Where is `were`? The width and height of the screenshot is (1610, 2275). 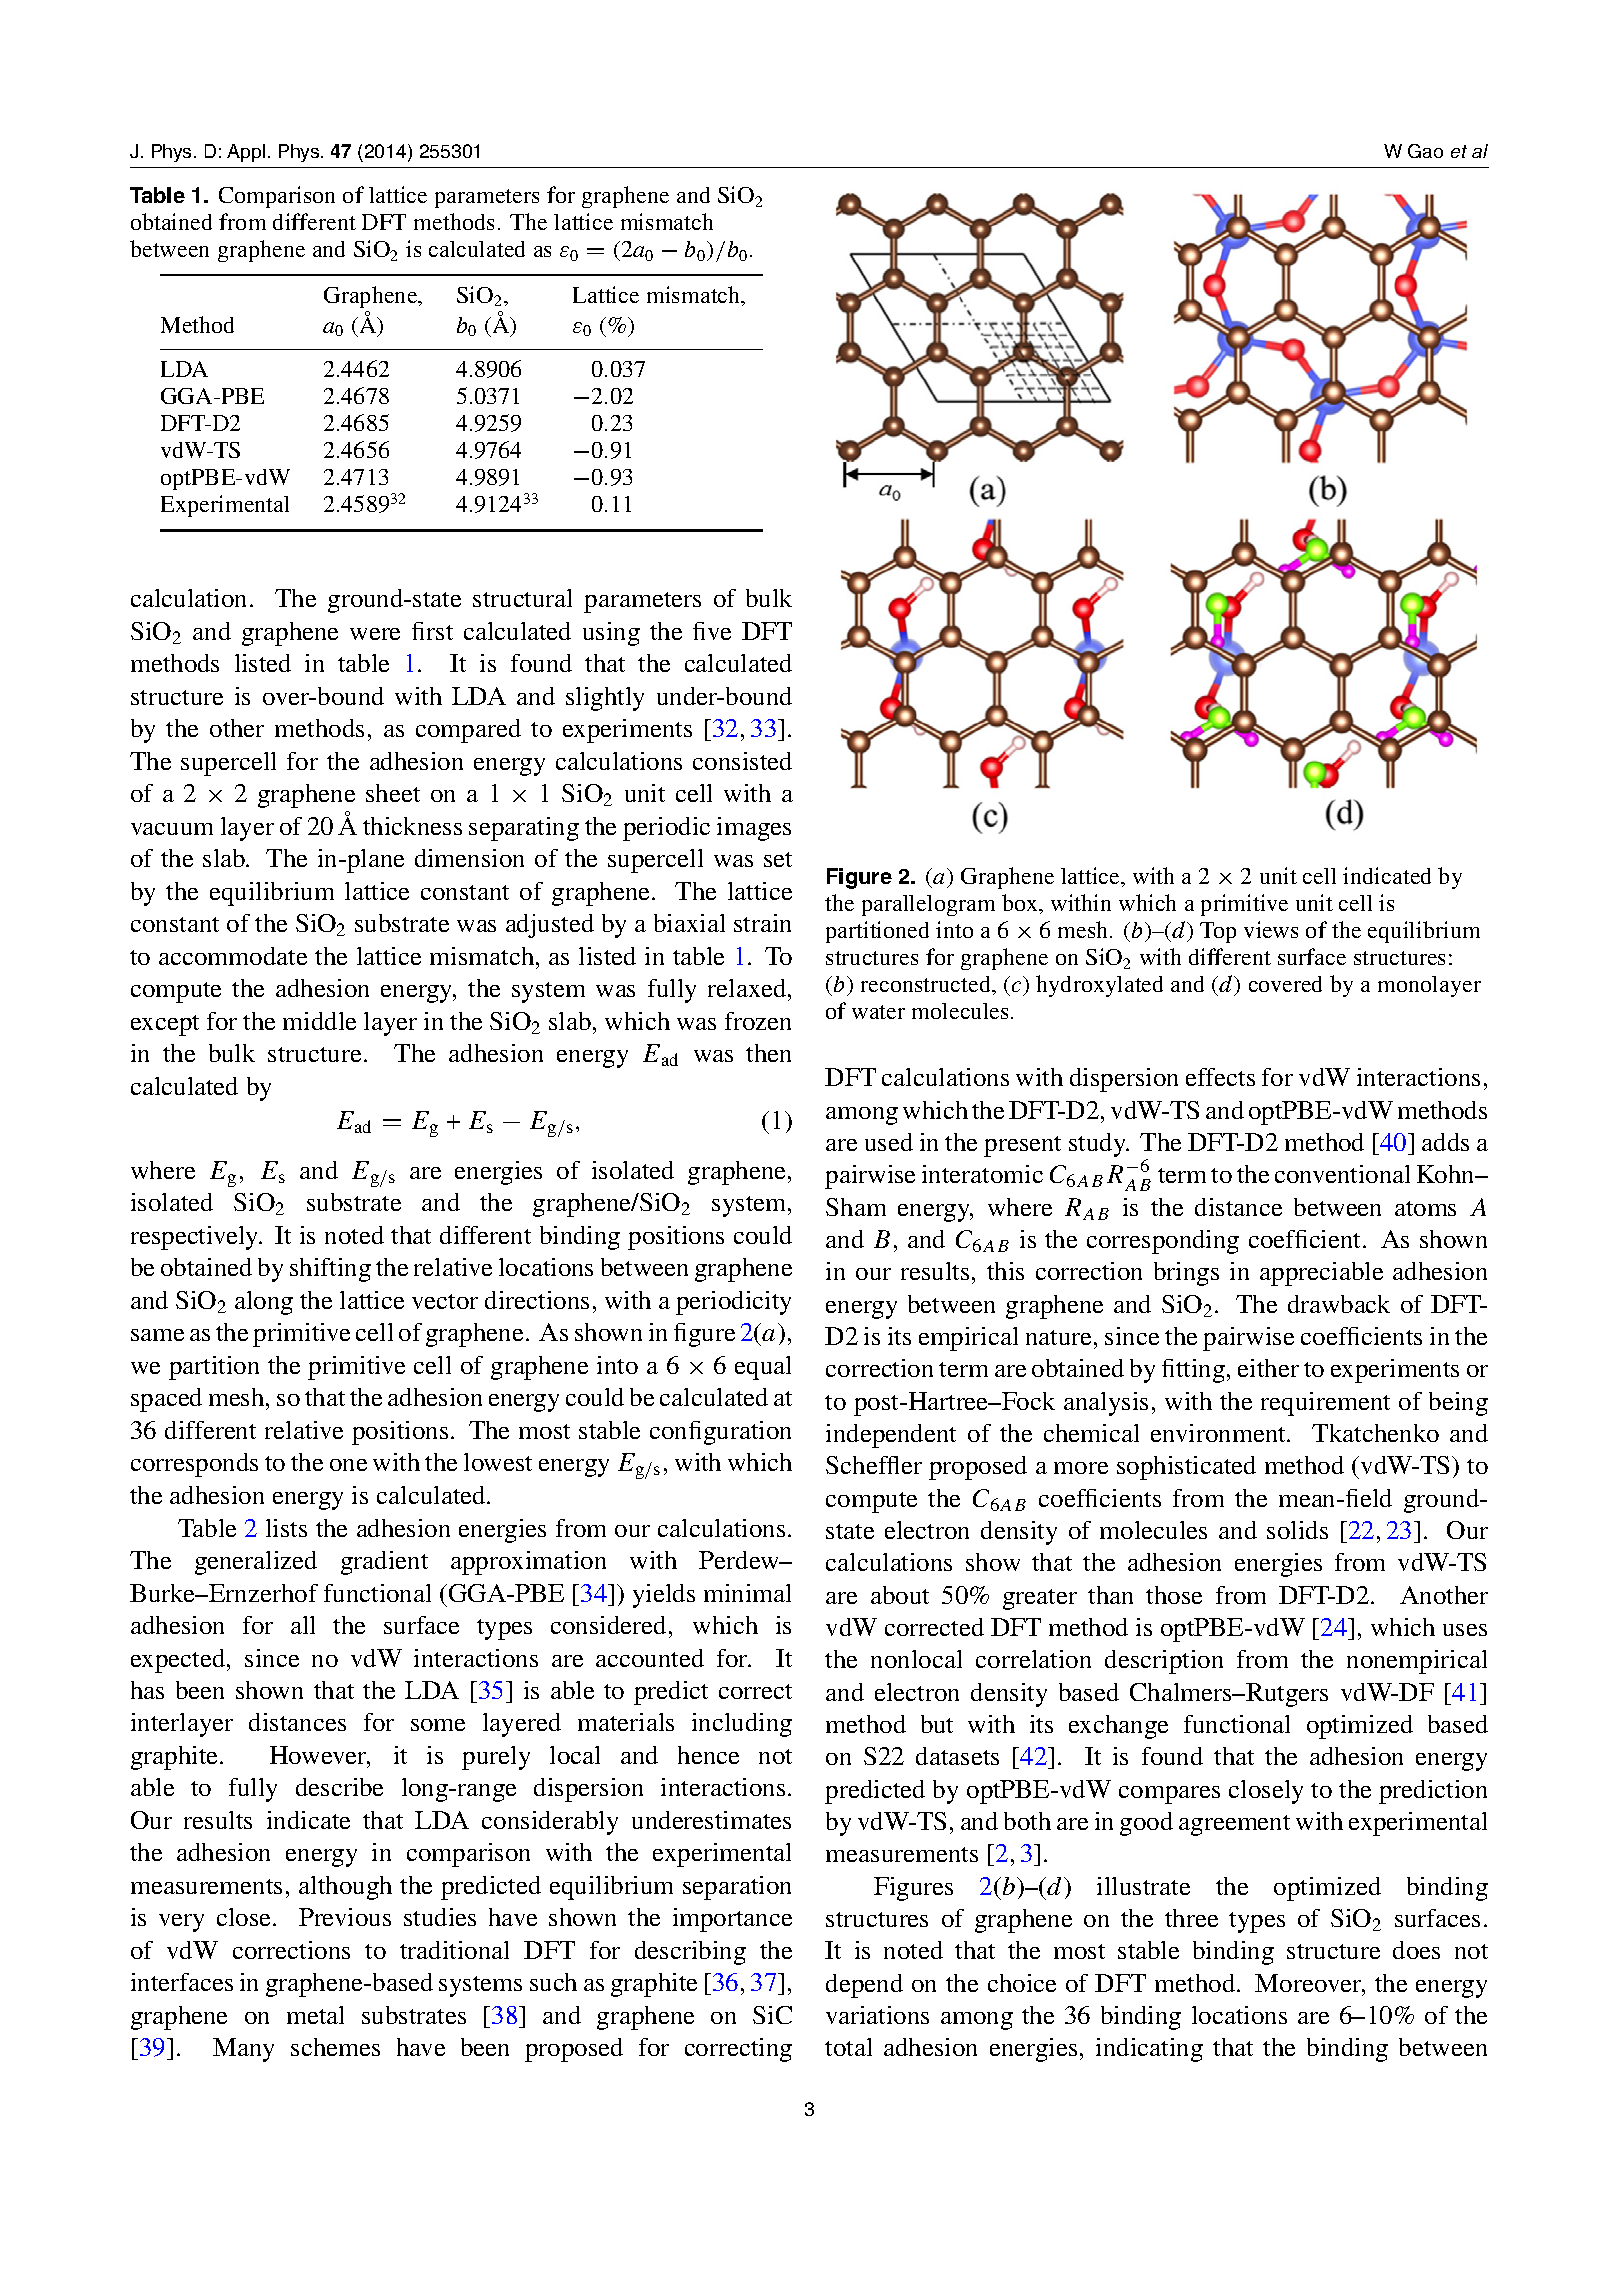 were is located at coordinates (375, 634).
